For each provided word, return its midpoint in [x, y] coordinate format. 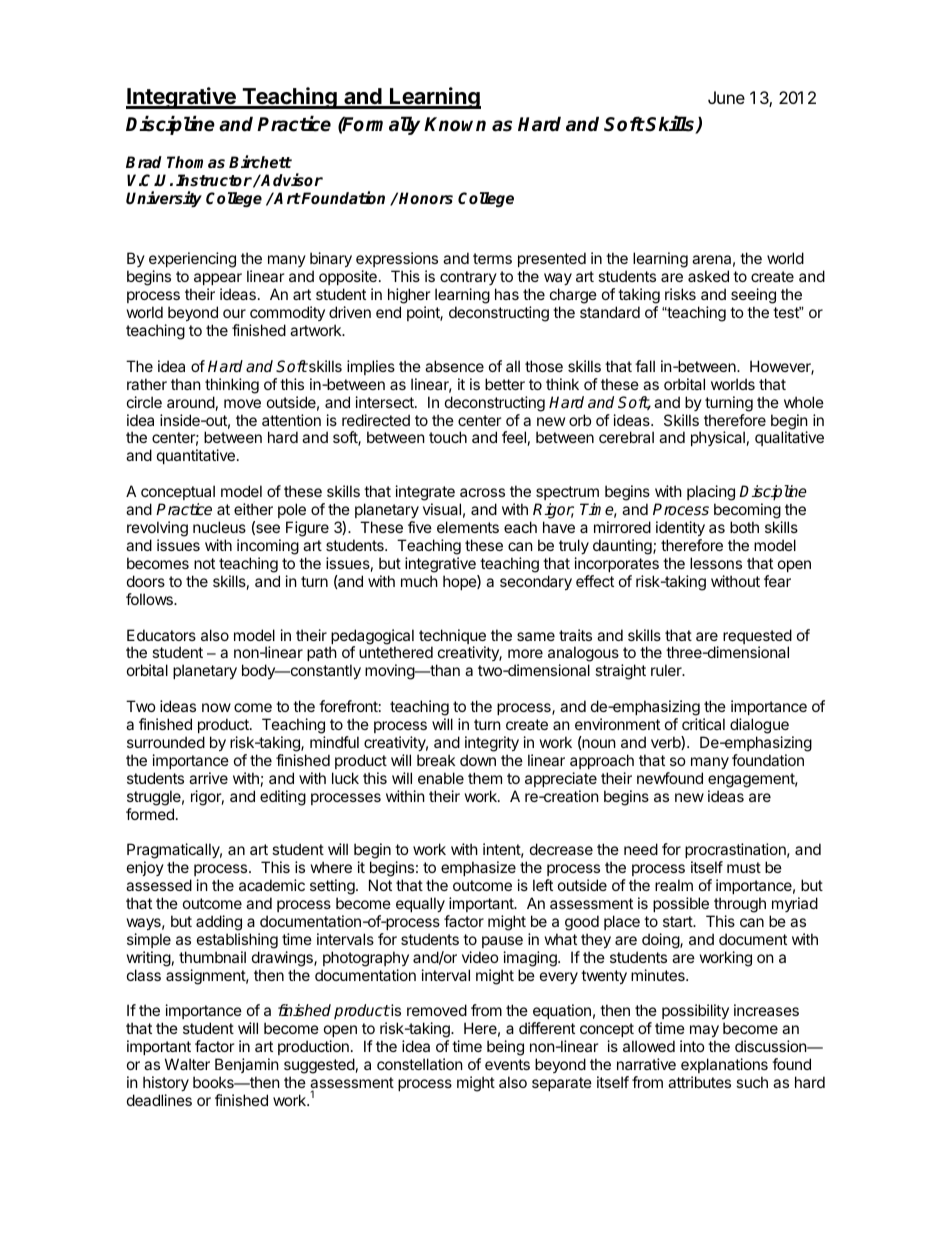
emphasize [478, 868]
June [726, 97]
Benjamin [247, 1065]
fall [645, 366]
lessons [716, 563]
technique [452, 638]
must [744, 867]
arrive [208, 778]
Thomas [196, 162]
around [191, 402]
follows [150, 599]
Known [455, 124]
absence [454, 366]
